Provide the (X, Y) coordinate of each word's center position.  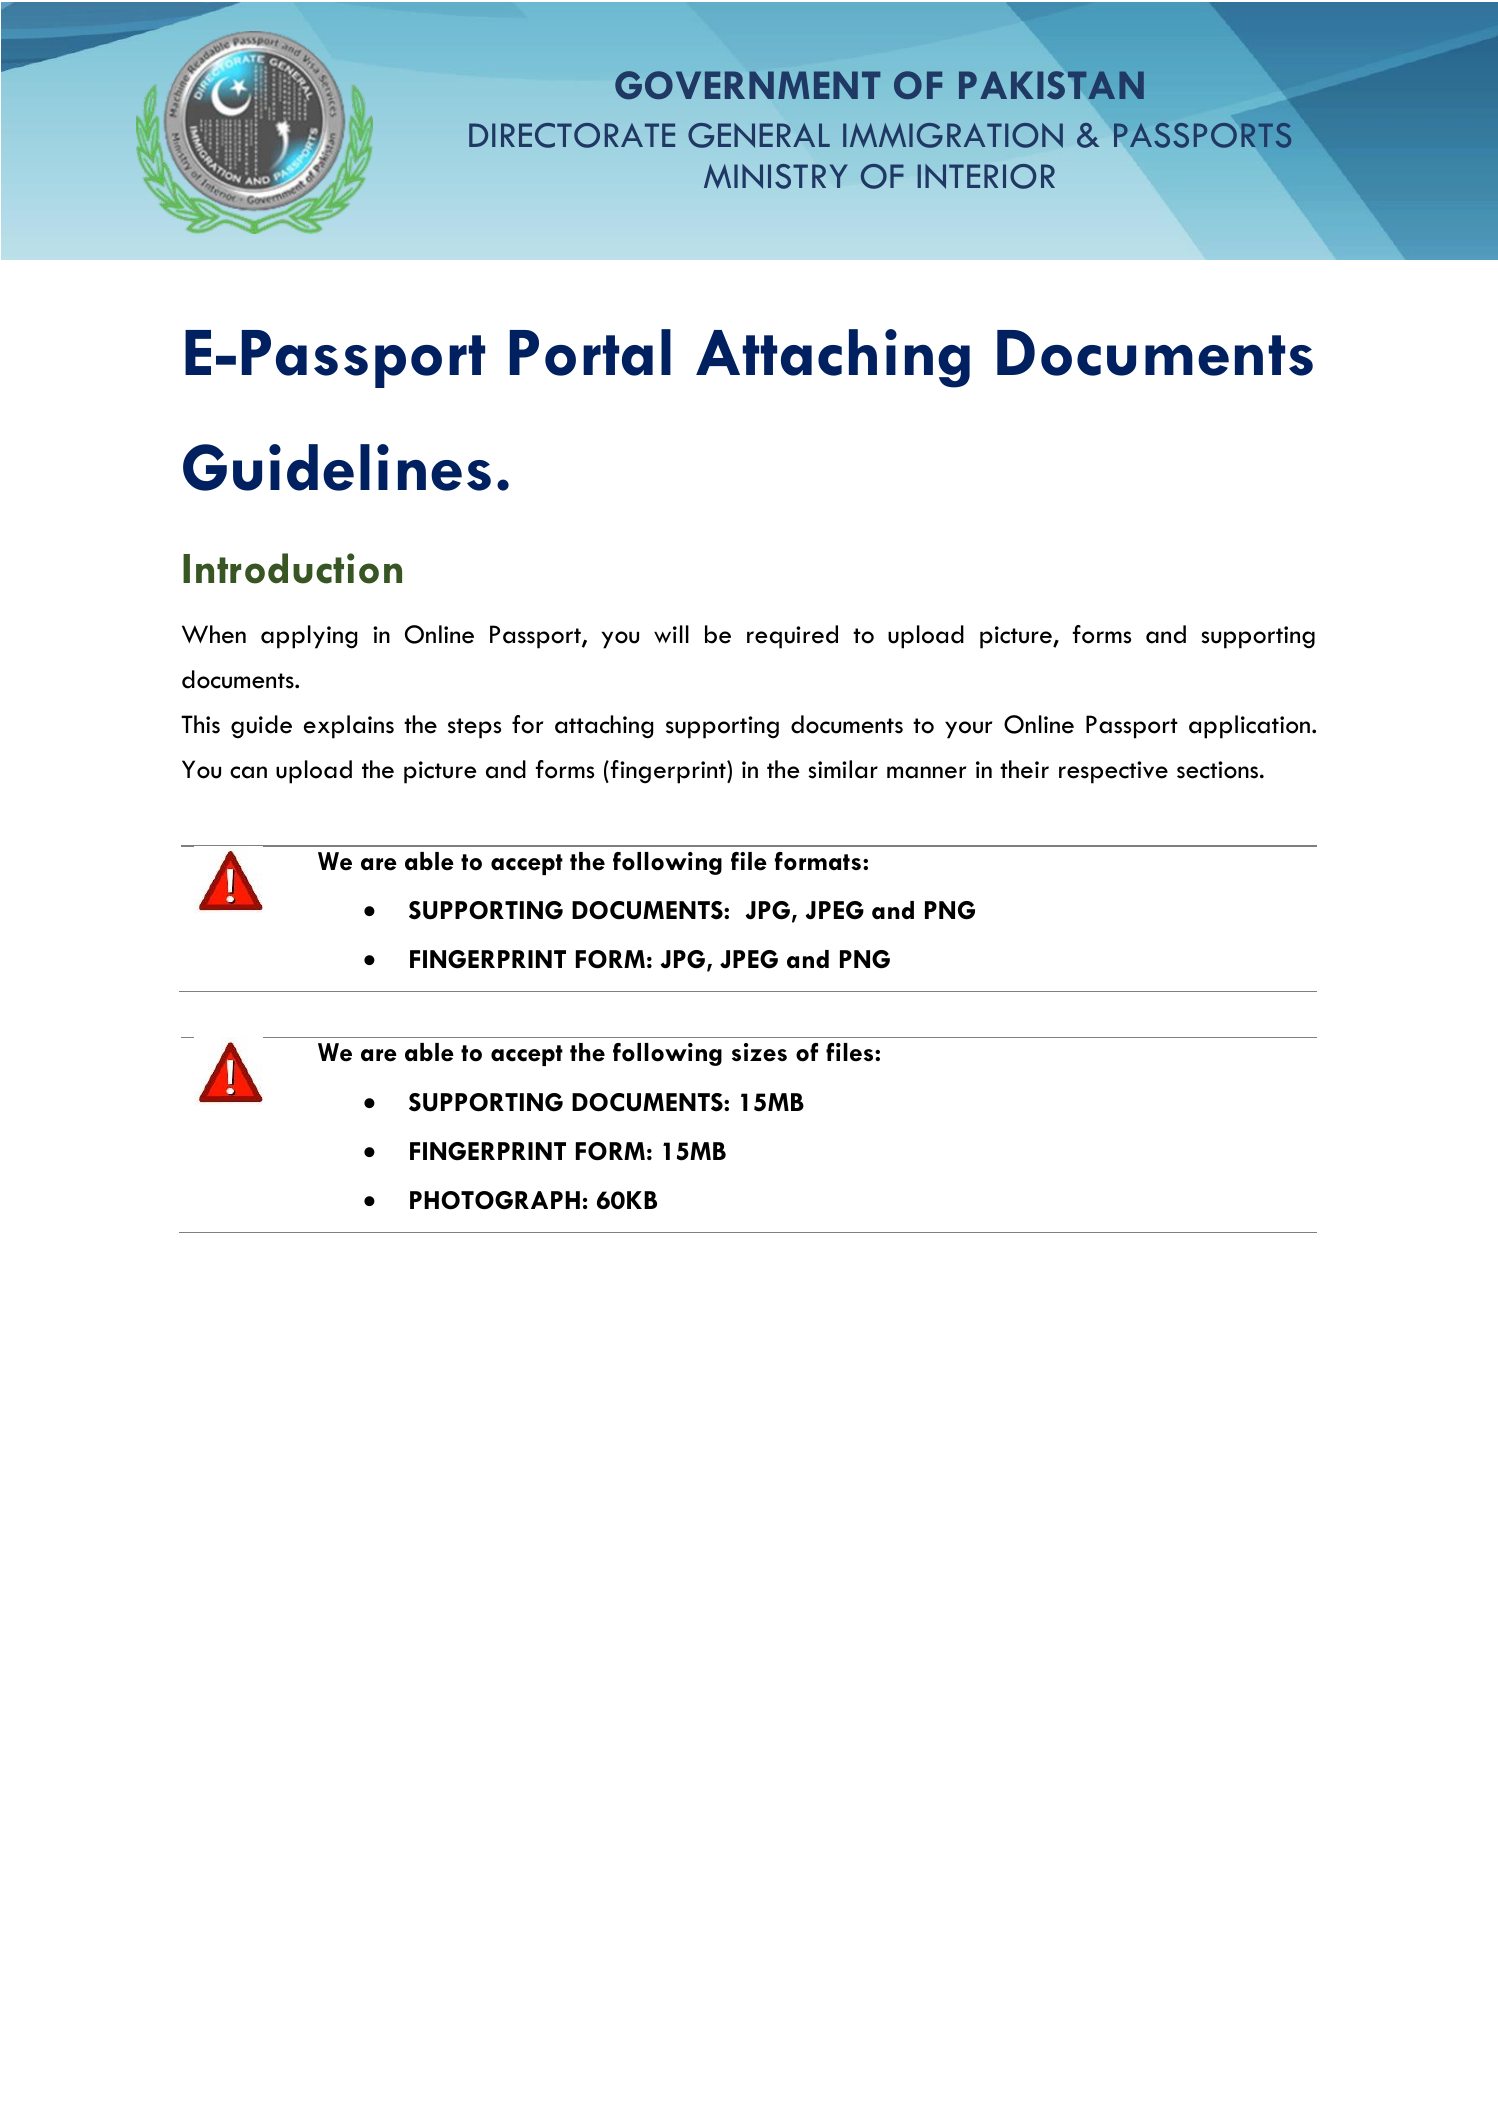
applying (309, 637)
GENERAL (759, 135)
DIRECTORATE (572, 135)
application (1251, 727)
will (671, 634)
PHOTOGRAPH (495, 1200)
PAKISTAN (1051, 85)
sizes (759, 1052)
